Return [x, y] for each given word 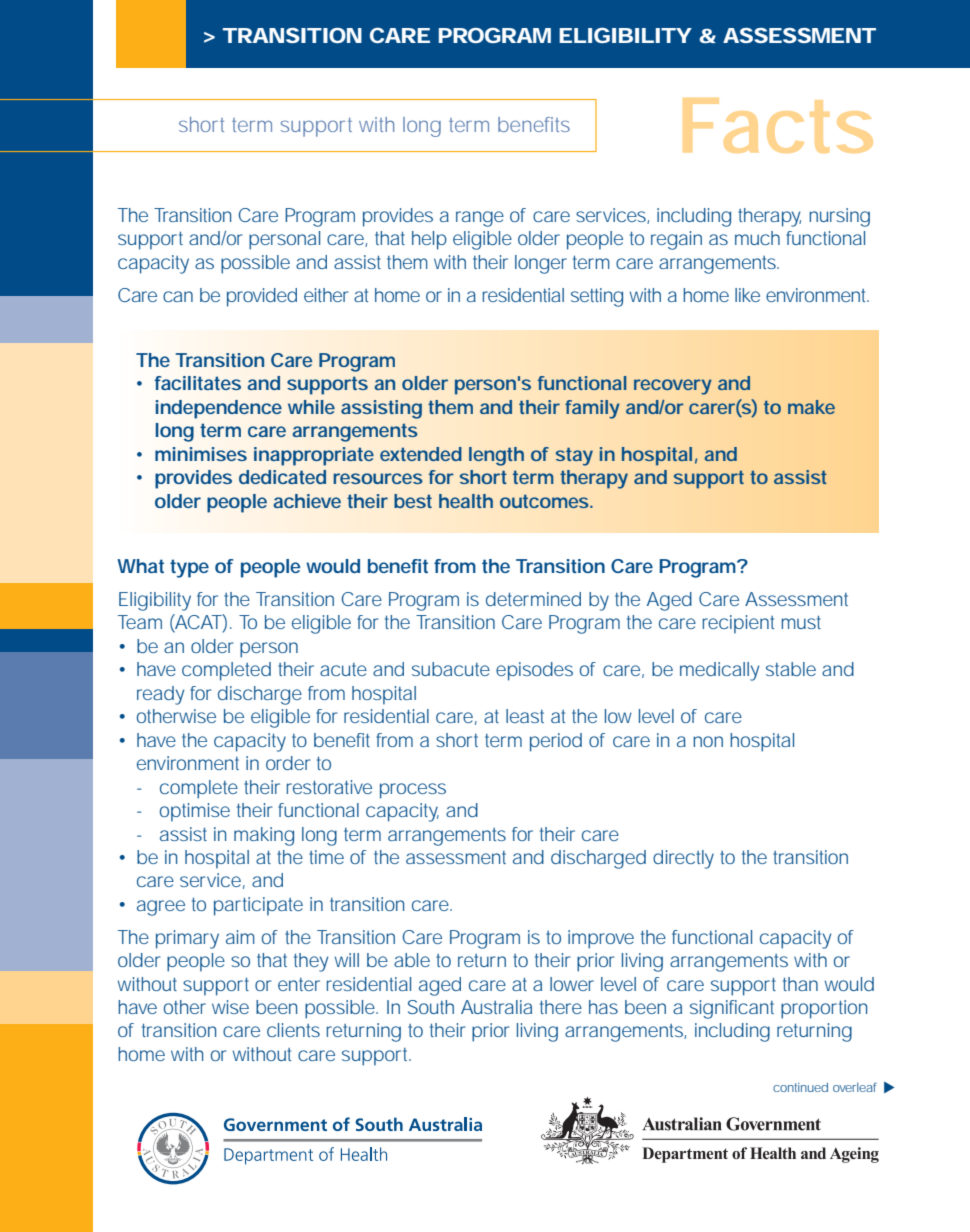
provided [262, 297]
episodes [534, 671]
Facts [778, 125]
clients [293, 1030]
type [189, 568]
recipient [738, 624]
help [429, 240]
